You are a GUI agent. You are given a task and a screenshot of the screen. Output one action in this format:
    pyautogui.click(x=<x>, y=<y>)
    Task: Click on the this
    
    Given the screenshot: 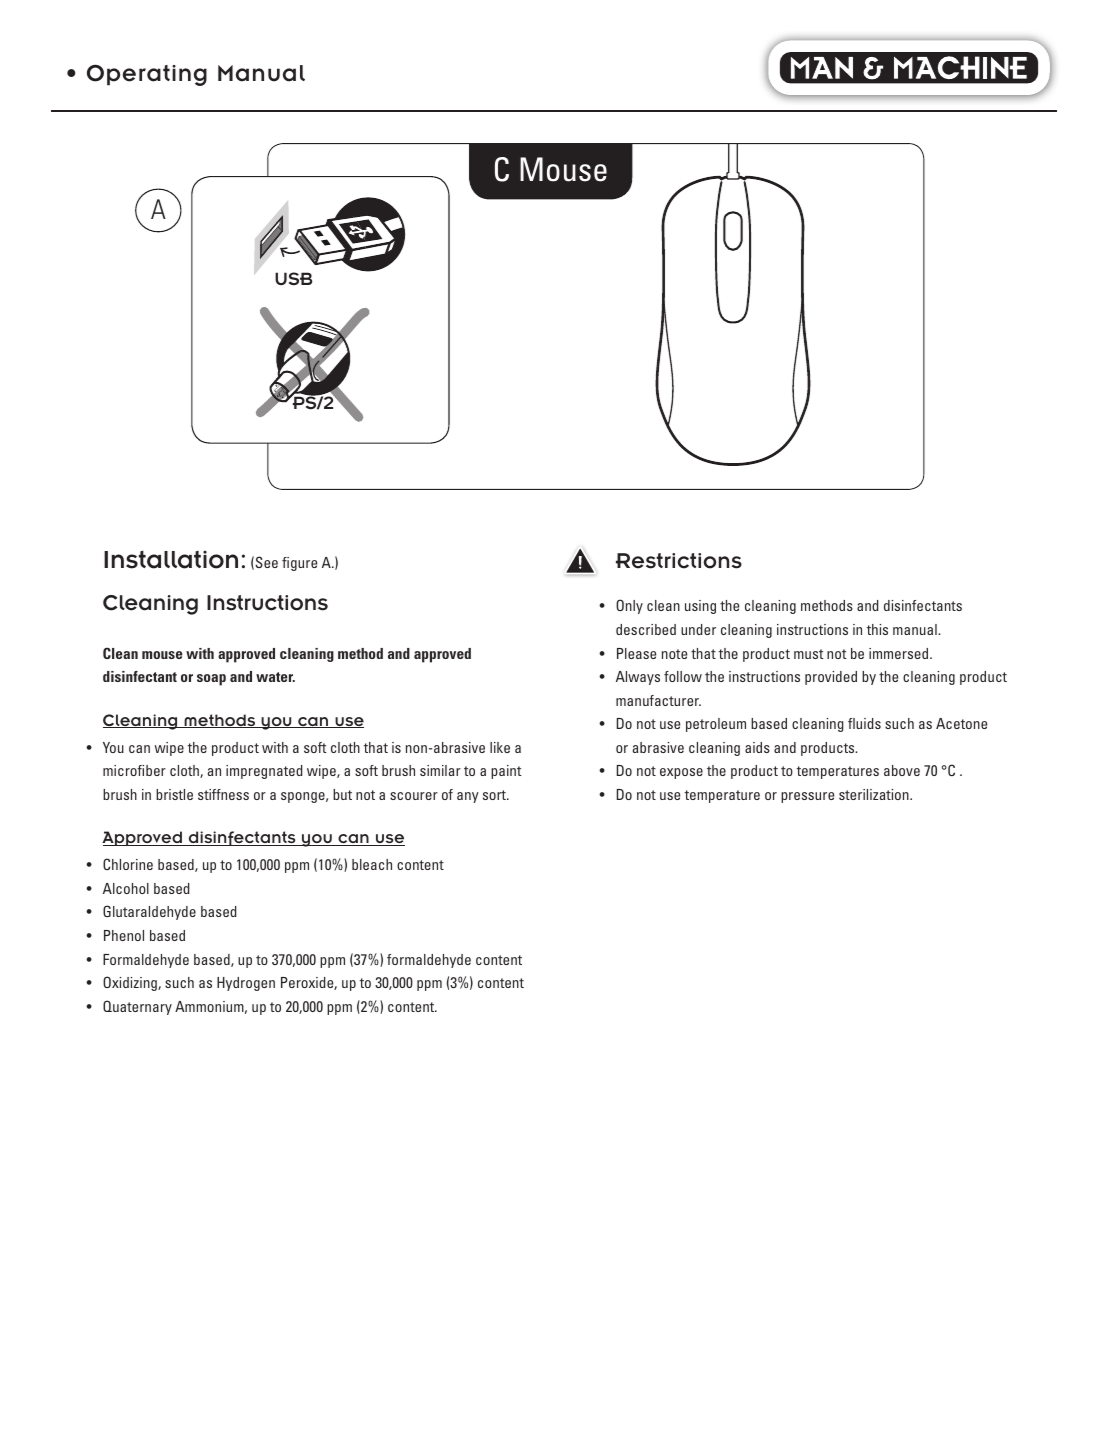 What is the action you would take?
    pyautogui.click(x=877, y=629)
